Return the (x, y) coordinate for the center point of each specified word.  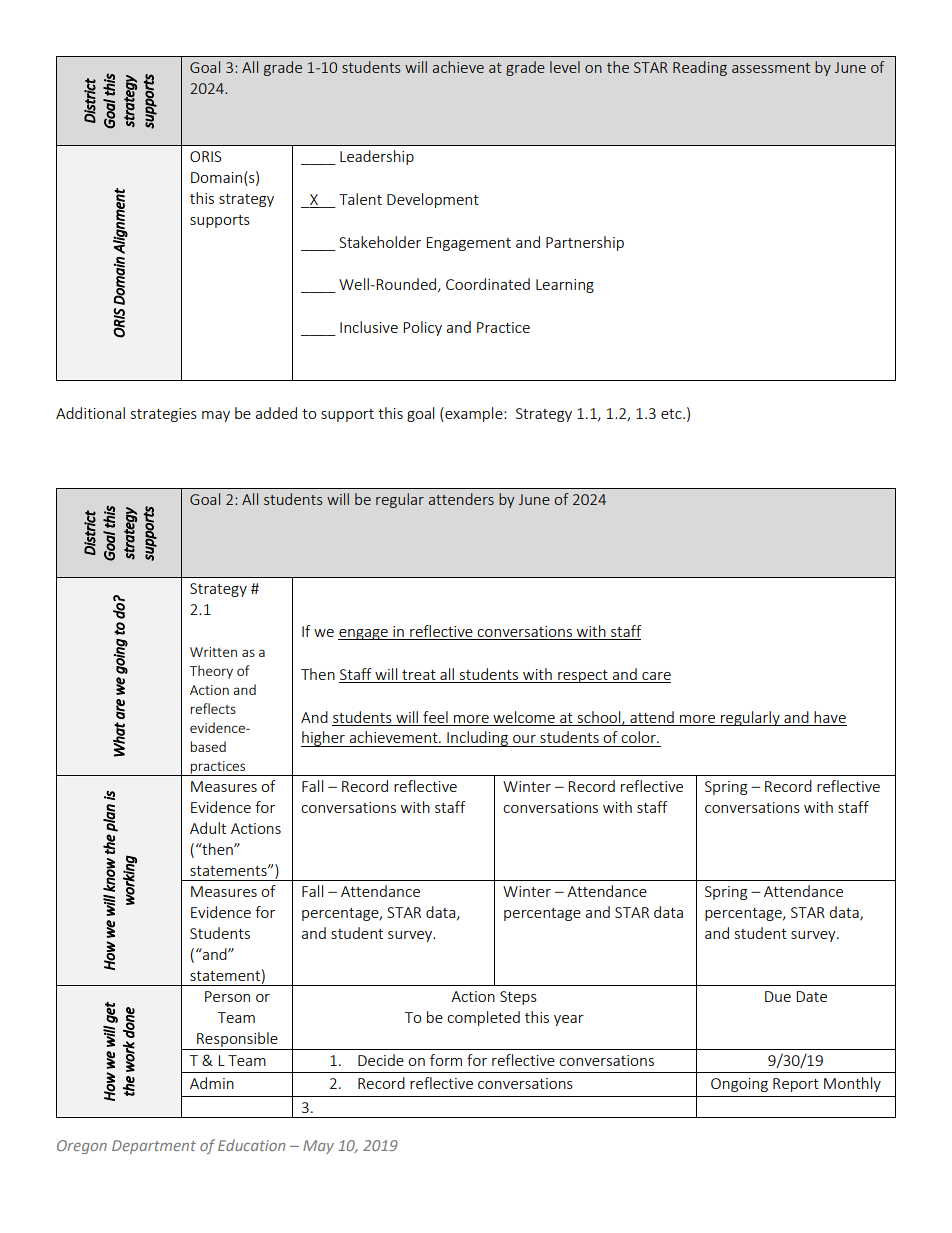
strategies (164, 415)
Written (213, 652)
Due (778, 996)
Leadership (377, 157)
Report (796, 1085)
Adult (208, 828)
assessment (771, 68)
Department (154, 1147)
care (656, 676)
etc (672, 414)
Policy (422, 328)
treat (419, 675)
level (565, 67)
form (446, 1060)
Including (477, 739)
